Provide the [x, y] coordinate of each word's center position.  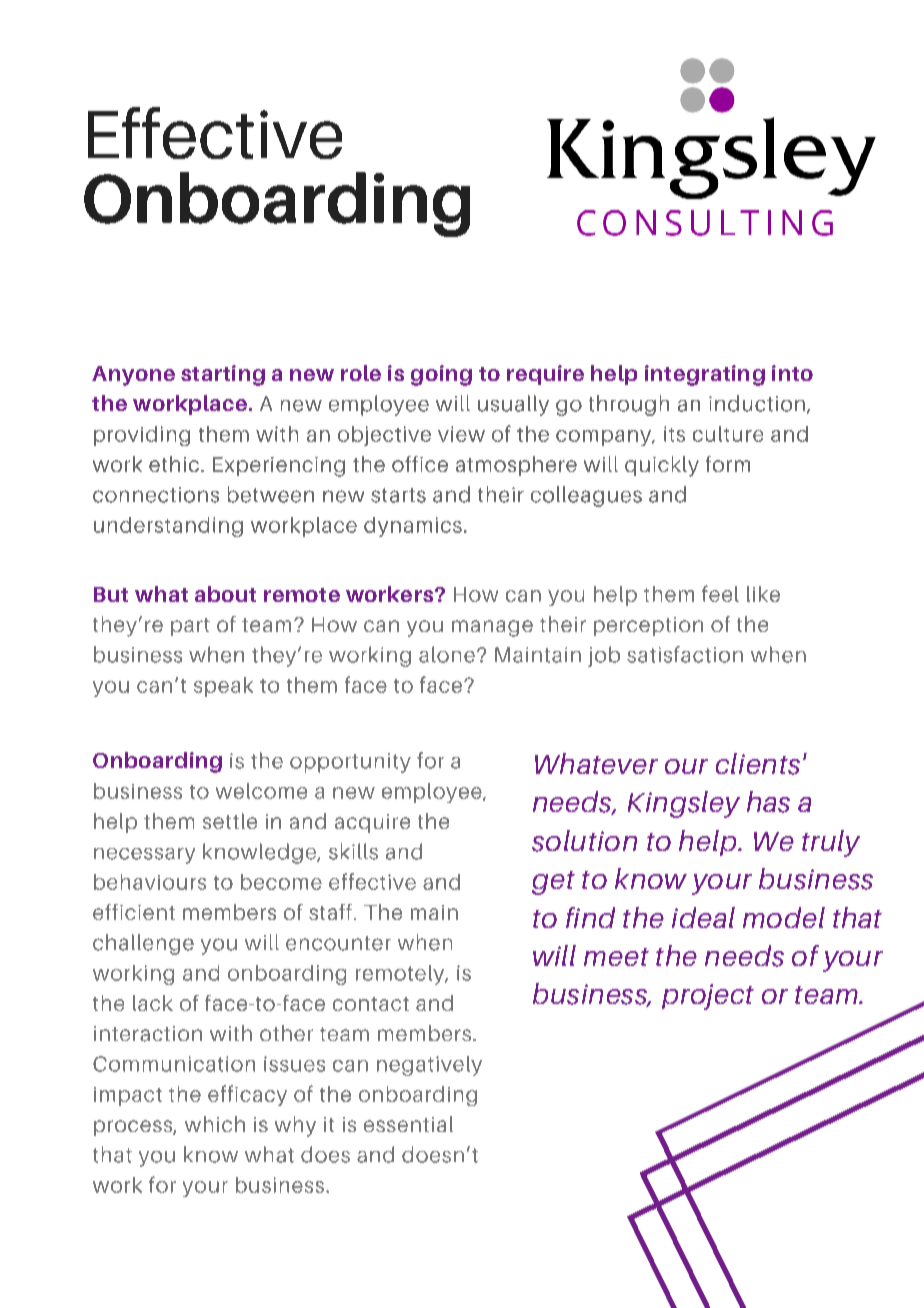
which [215, 1124]
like [763, 594]
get [553, 883]
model [784, 917]
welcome [261, 791]
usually [513, 405]
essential [408, 1124]
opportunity [350, 763]
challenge [143, 944]
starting [223, 375]
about [225, 594]
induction [757, 403]
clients [758, 764]
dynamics [413, 527]
